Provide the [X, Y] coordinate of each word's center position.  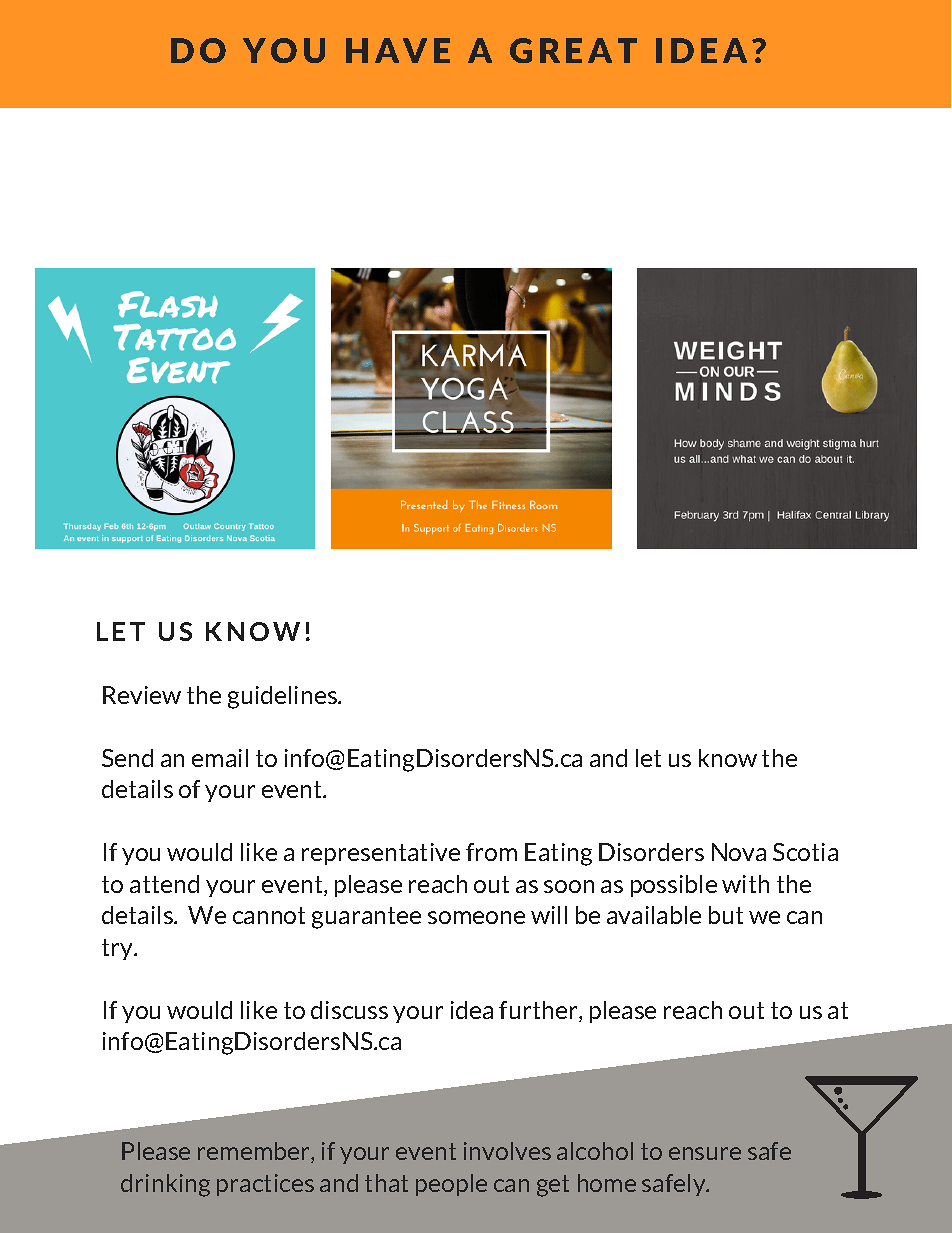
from [491, 852]
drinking [165, 1185]
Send [127, 758]
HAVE [398, 50]
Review [142, 695]
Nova [739, 852]
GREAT [573, 50]
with [745, 884]
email [220, 758]
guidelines [283, 697]
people [451, 1185]
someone [476, 917]
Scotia [805, 852]
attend [164, 884]
